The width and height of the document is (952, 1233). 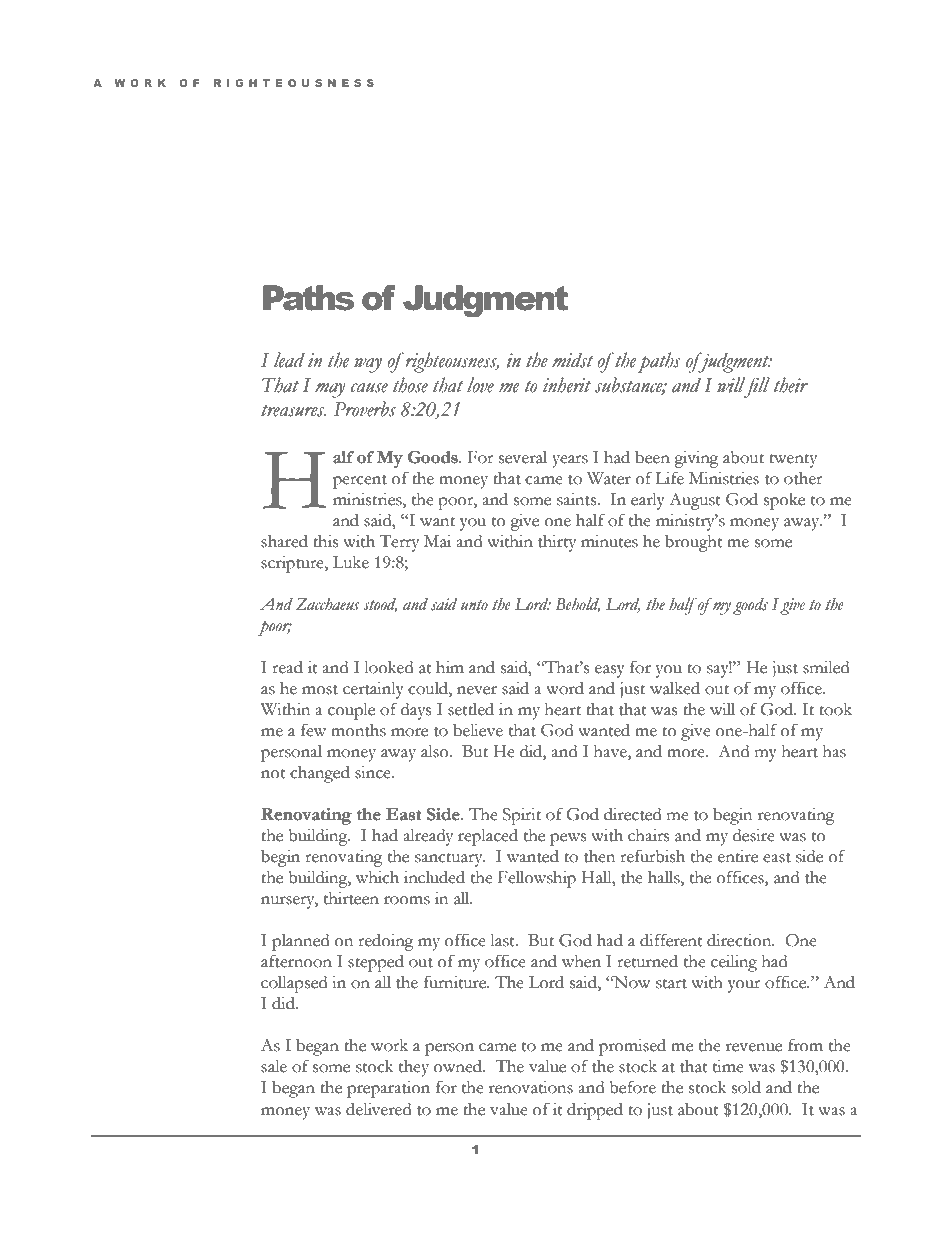 What do you see at coordinates (330, 390) in the document?
I see `may` at bounding box center [330, 390].
